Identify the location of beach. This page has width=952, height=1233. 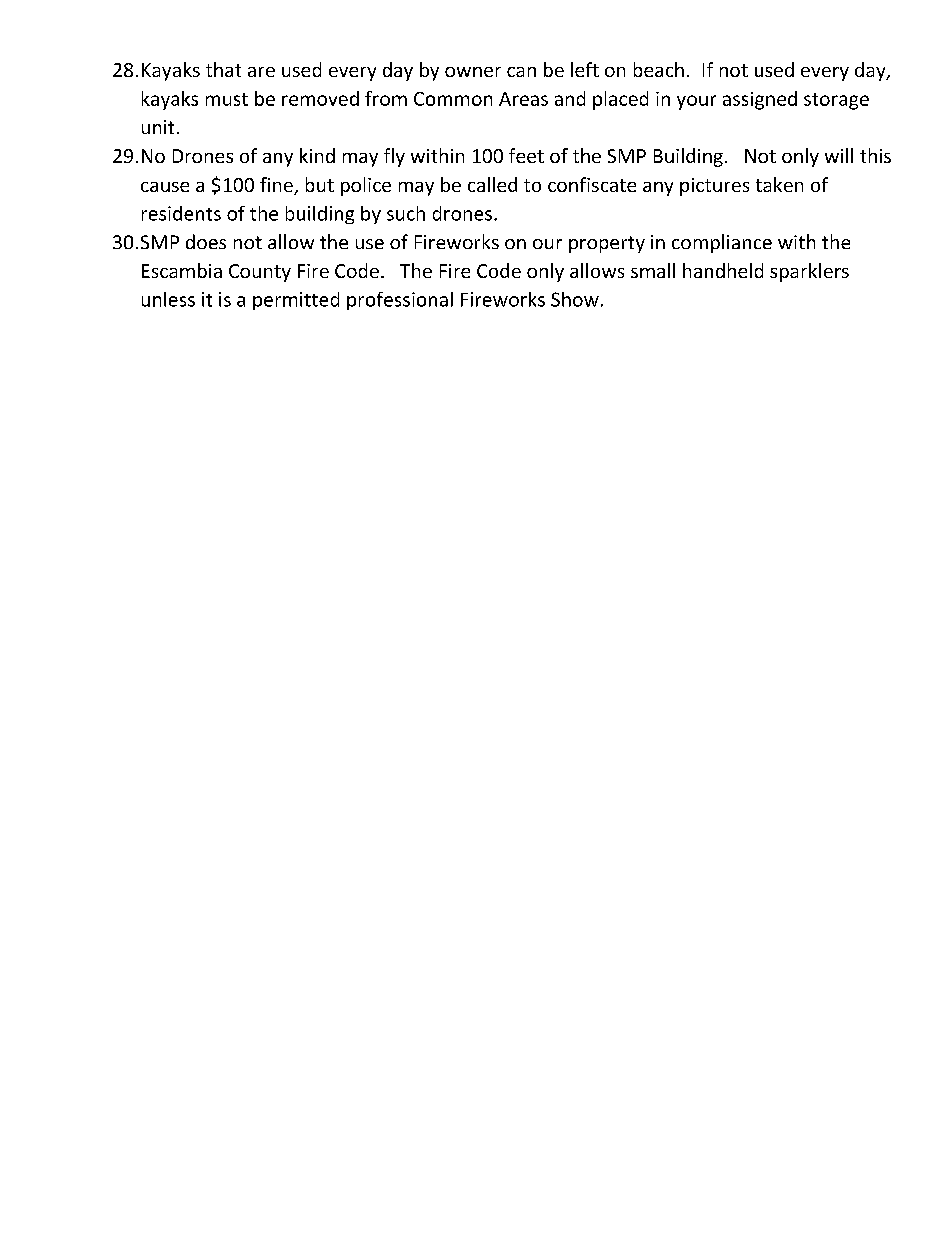
(659, 69).
